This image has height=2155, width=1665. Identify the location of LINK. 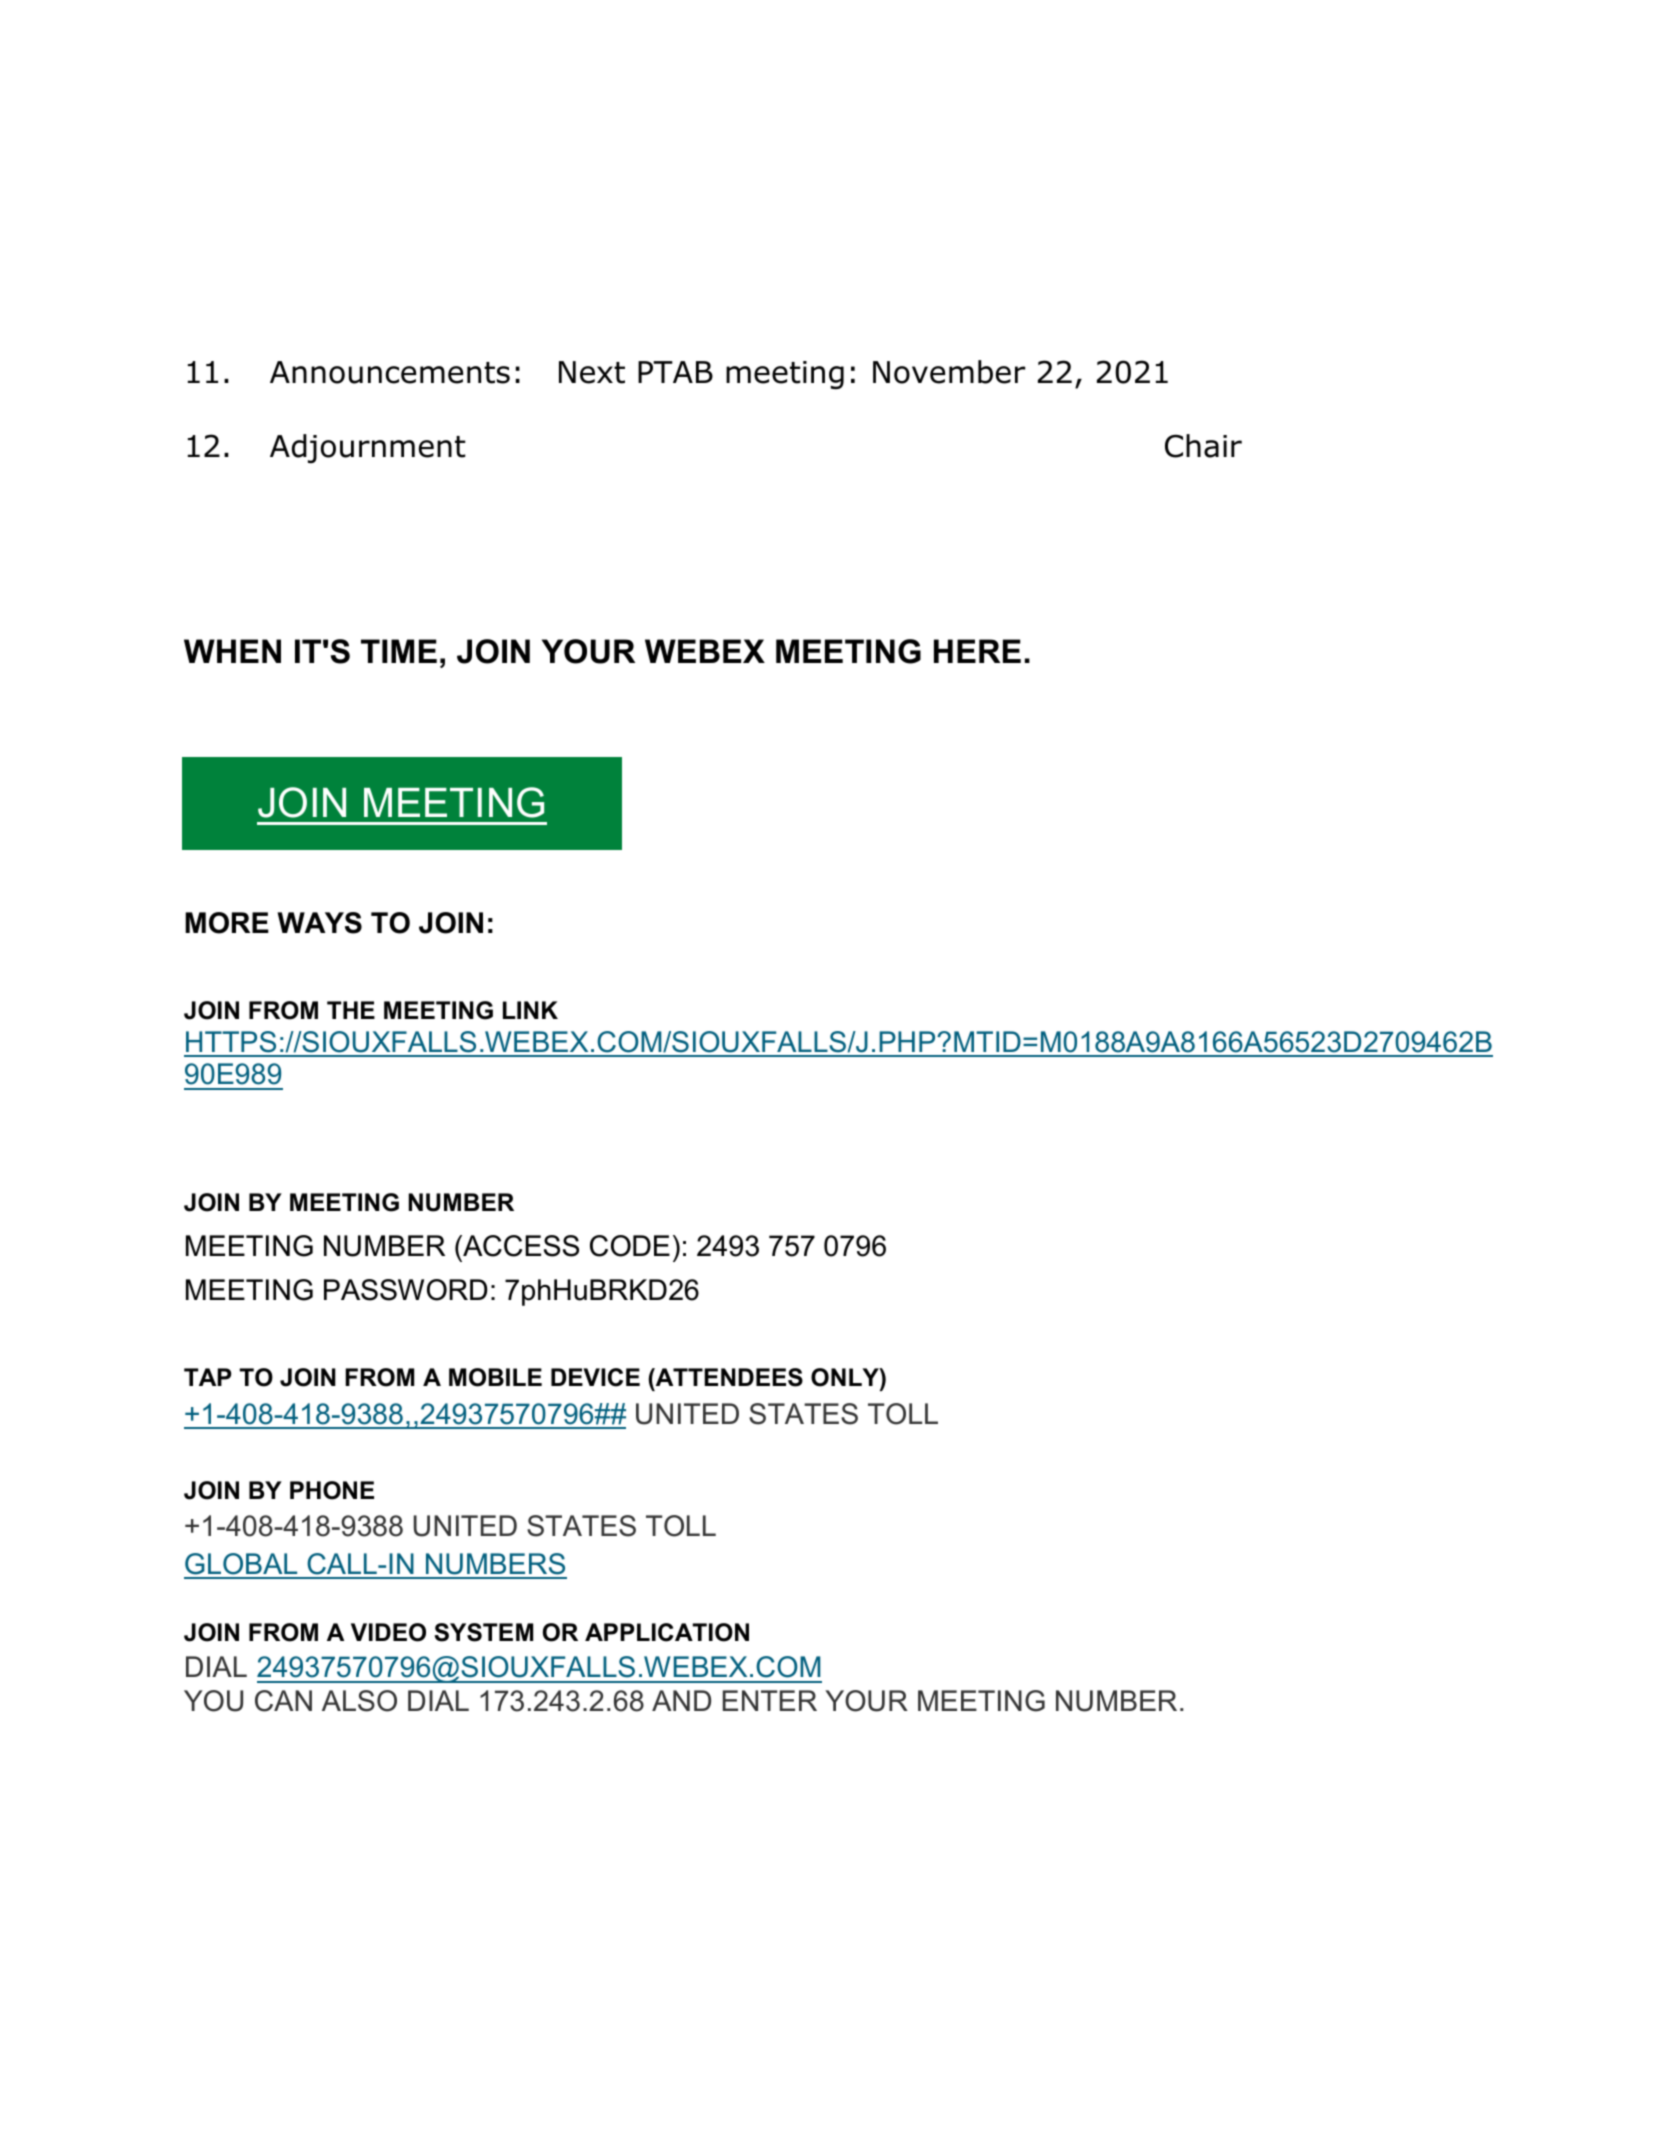
(530, 1010).
